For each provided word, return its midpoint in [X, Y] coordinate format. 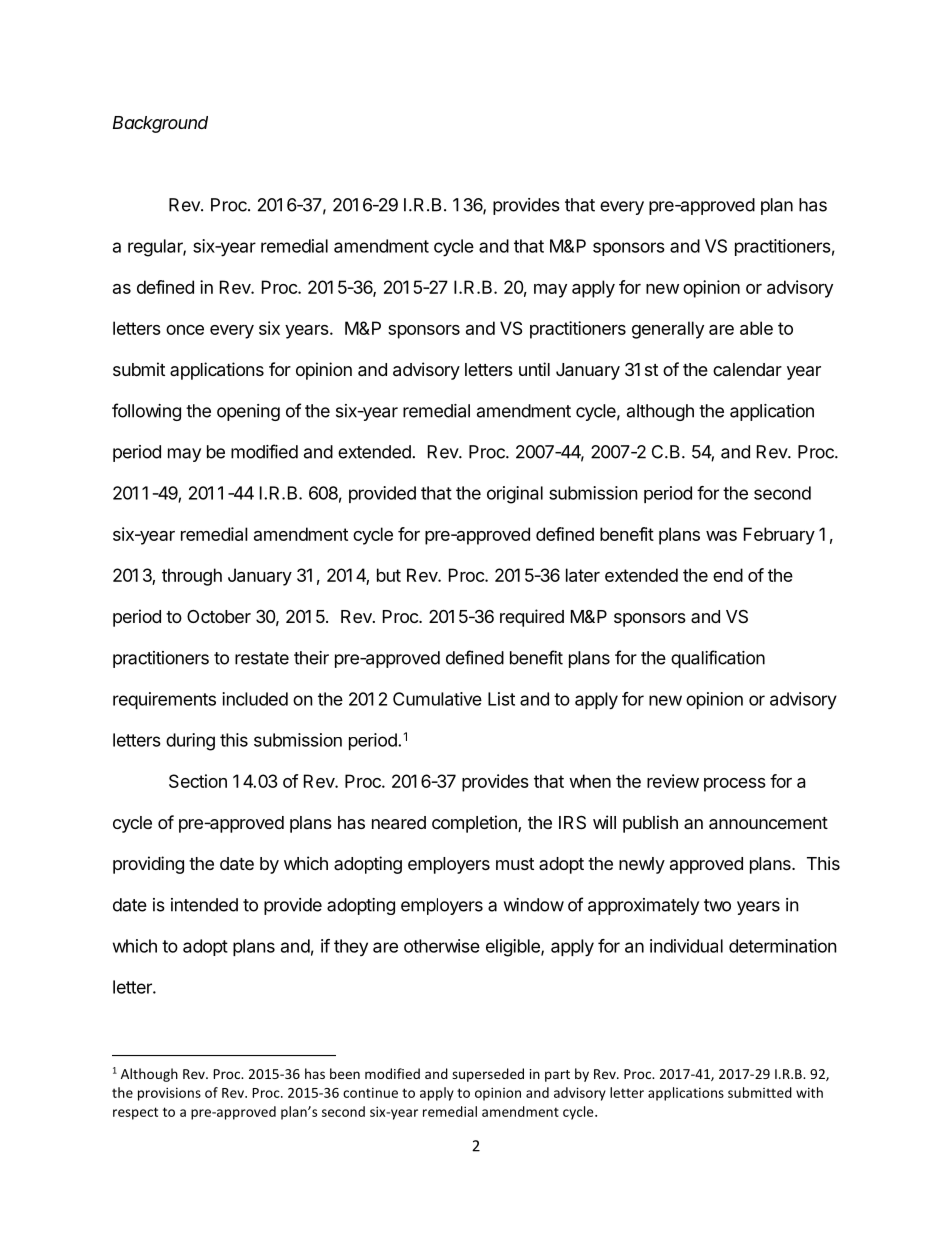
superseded [488, 1075]
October [219, 616]
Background [160, 124]
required [532, 618]
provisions [169, 1094]
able [756, 328]
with [809, 1092]
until [534, 369]
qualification [718, 659]
